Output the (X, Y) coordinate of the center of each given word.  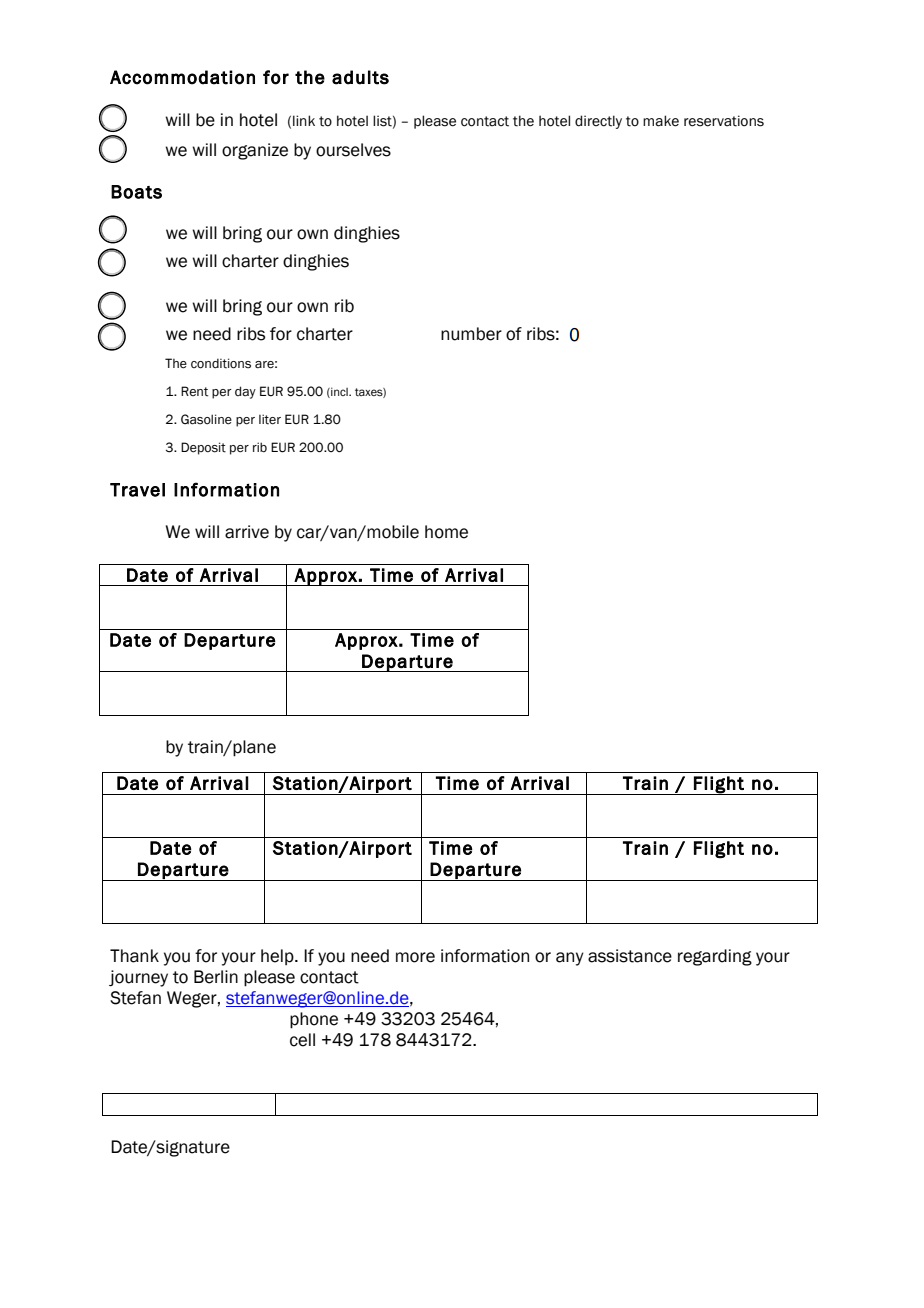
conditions (221, 363)
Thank (134, 956)
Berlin (216, 977)
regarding (715, 957)
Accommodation (182, 77)
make (661, 121)
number (471, 334)
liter (270, 419)
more (415, 957)
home (446, 532)
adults (360, 77)
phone (314, 1020)
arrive (247, 532)
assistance (630, 956)
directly (598, 122)
